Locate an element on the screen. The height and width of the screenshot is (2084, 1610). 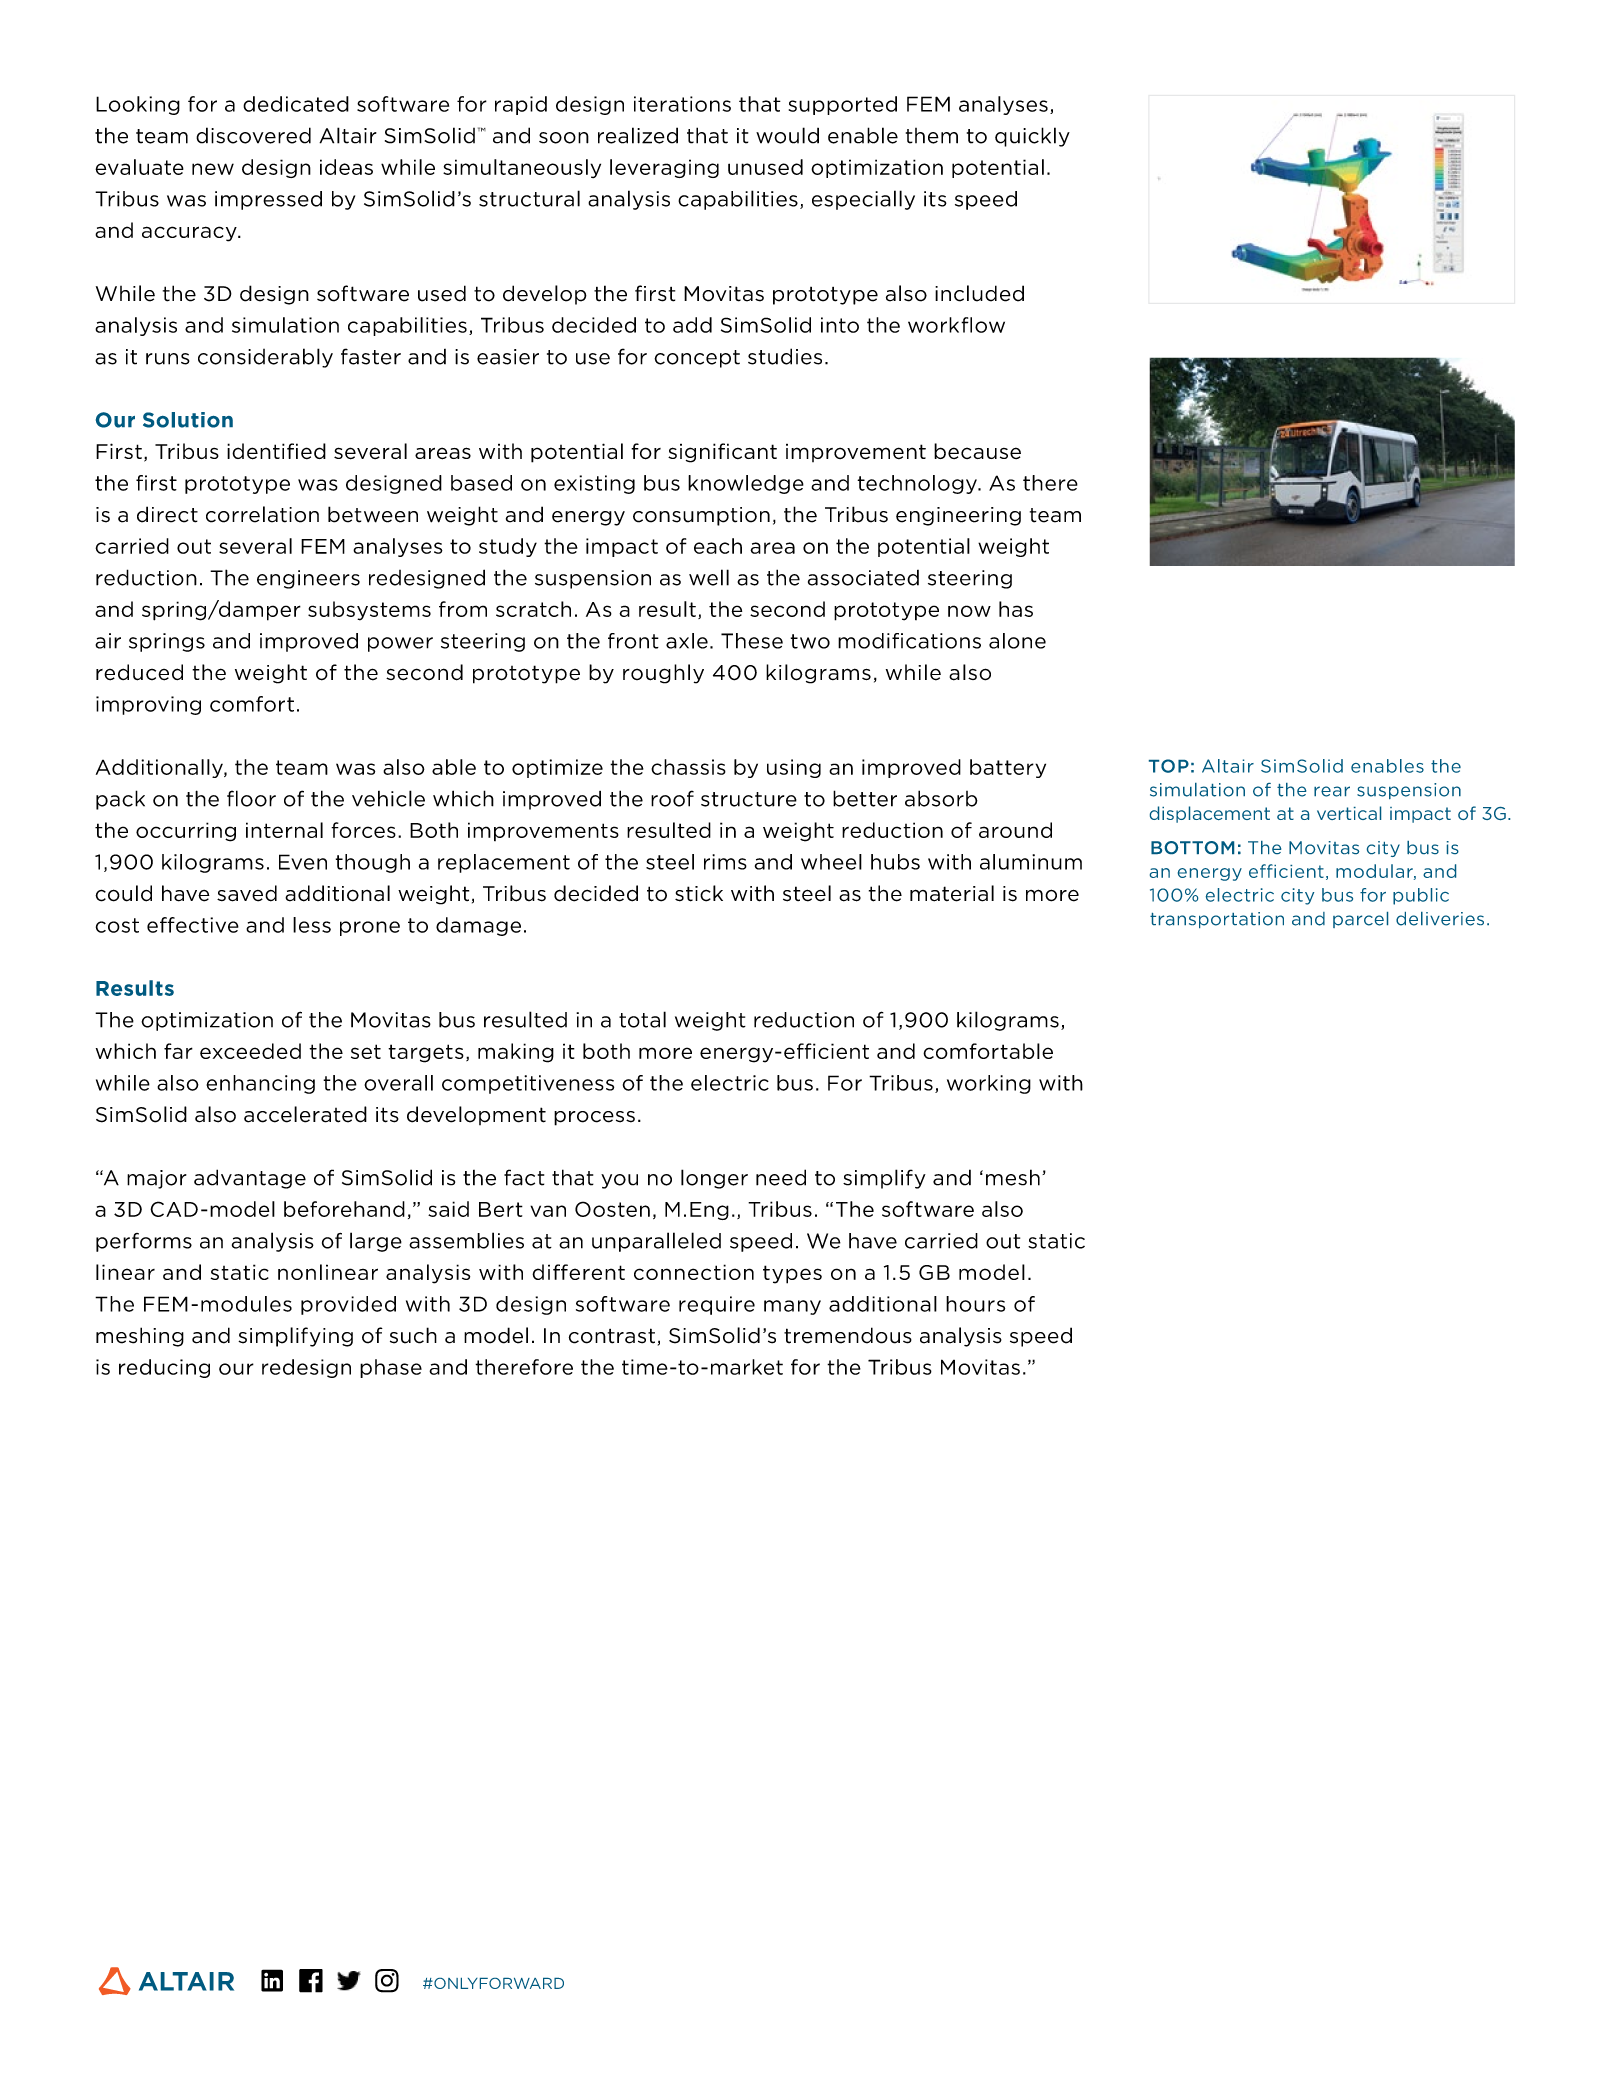
quickly is located at coordinates (1032, 137).
